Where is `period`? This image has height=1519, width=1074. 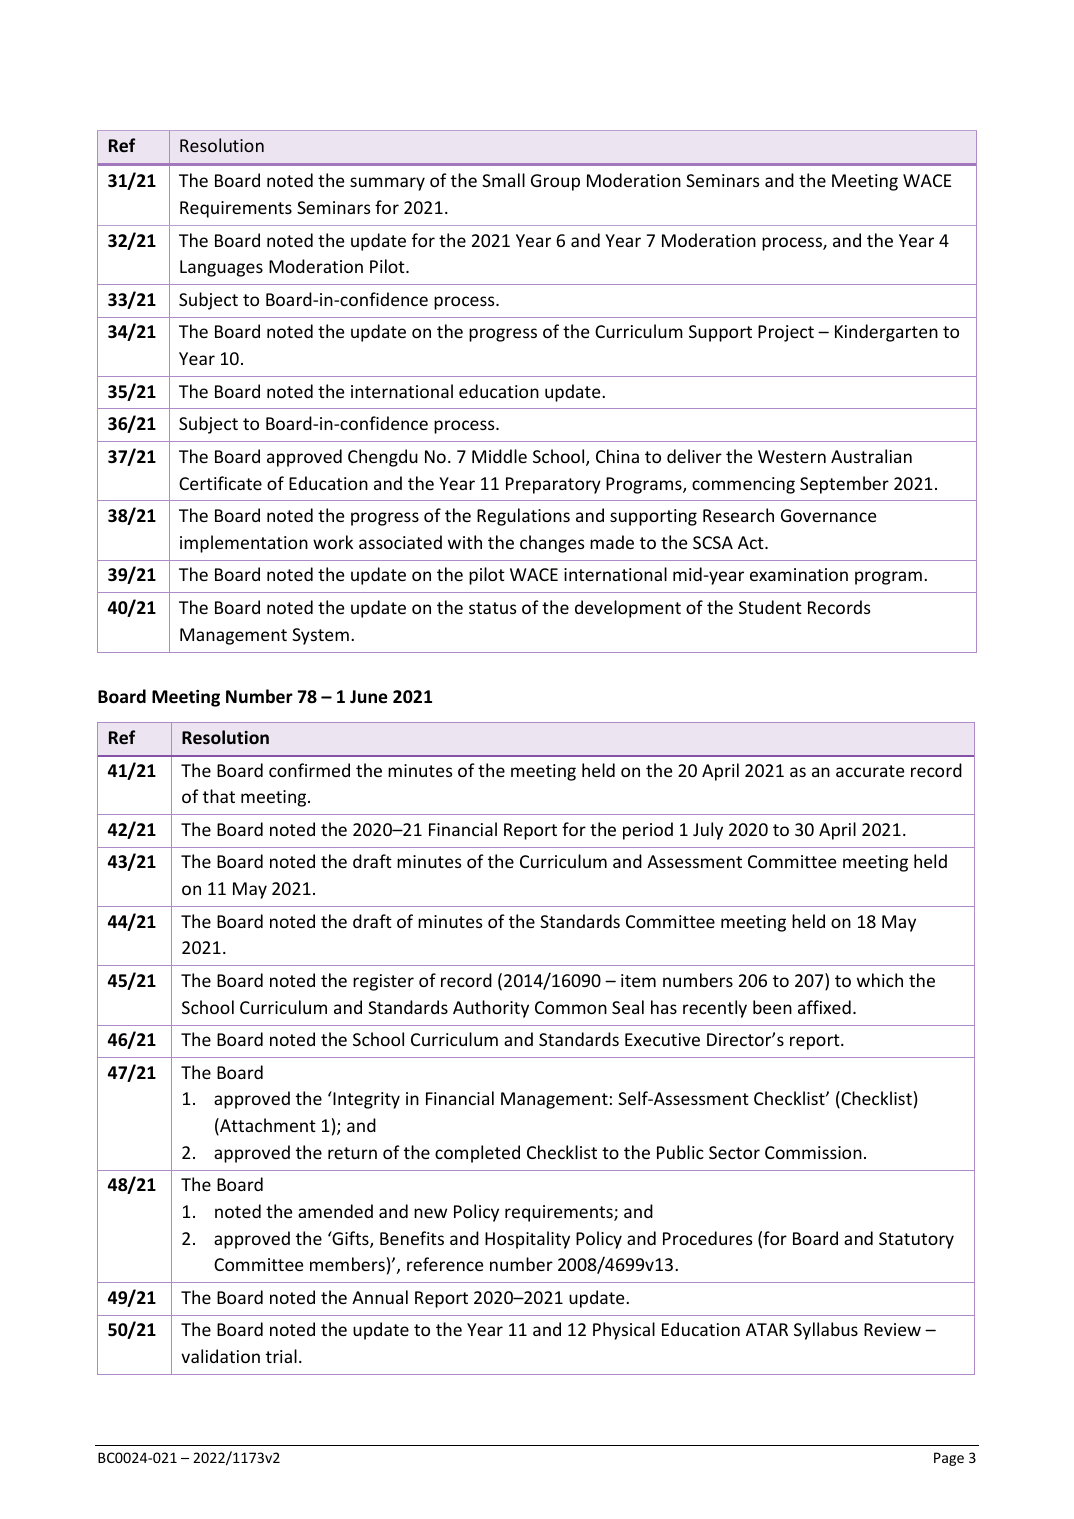 period is located at coordinates (648, 831).
